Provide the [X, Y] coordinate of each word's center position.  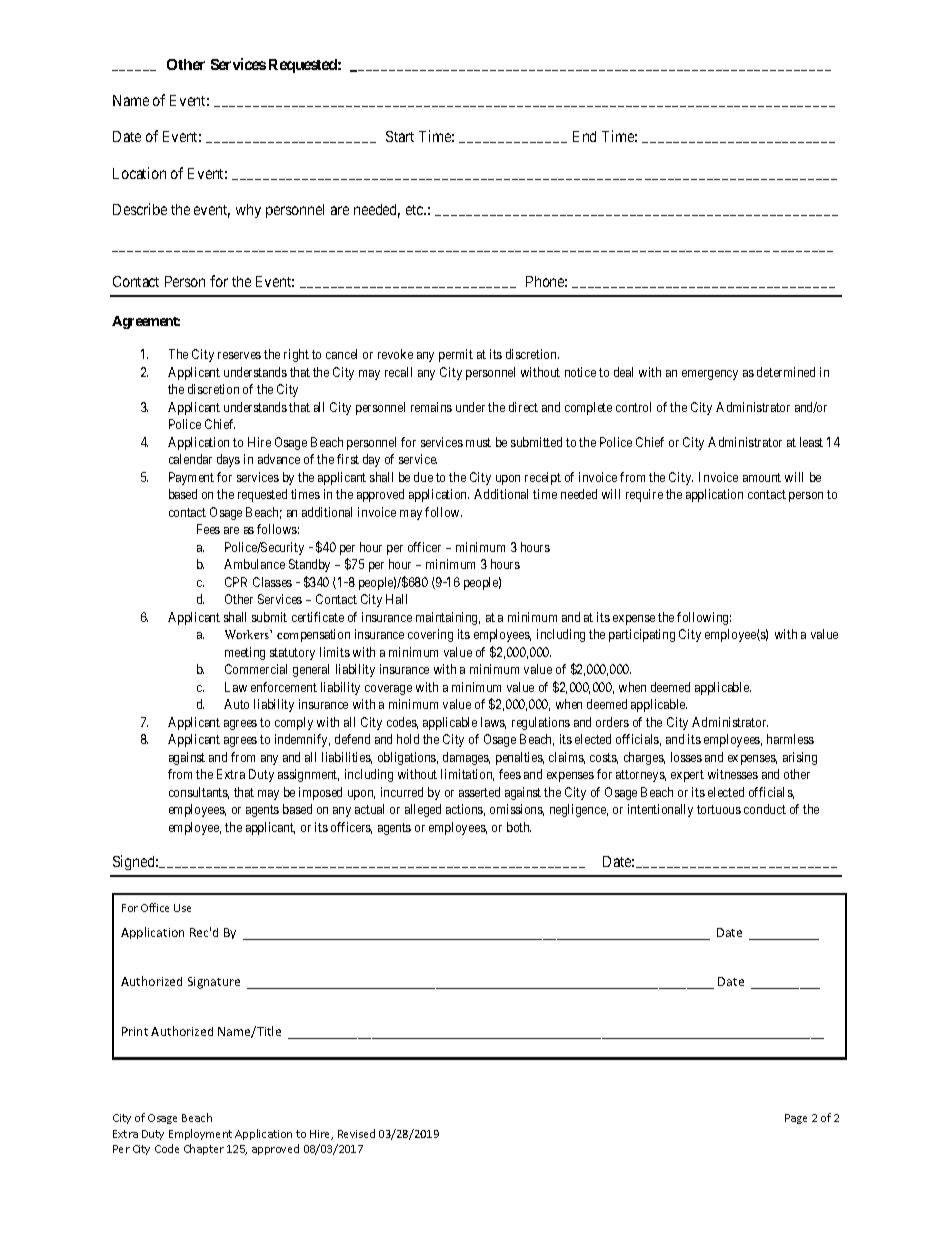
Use [182, 908]
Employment [200, 1134]
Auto [236, 704]
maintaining [448, 618]
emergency [710, 375]
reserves [239, 355]
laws [493, 723]
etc [415, 210]
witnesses [733, 774]
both [519, 827]
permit [456, 355]
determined [786, 372]
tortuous [719, 809]
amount [762, 477]
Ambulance [254, 564]
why [248, 211]
